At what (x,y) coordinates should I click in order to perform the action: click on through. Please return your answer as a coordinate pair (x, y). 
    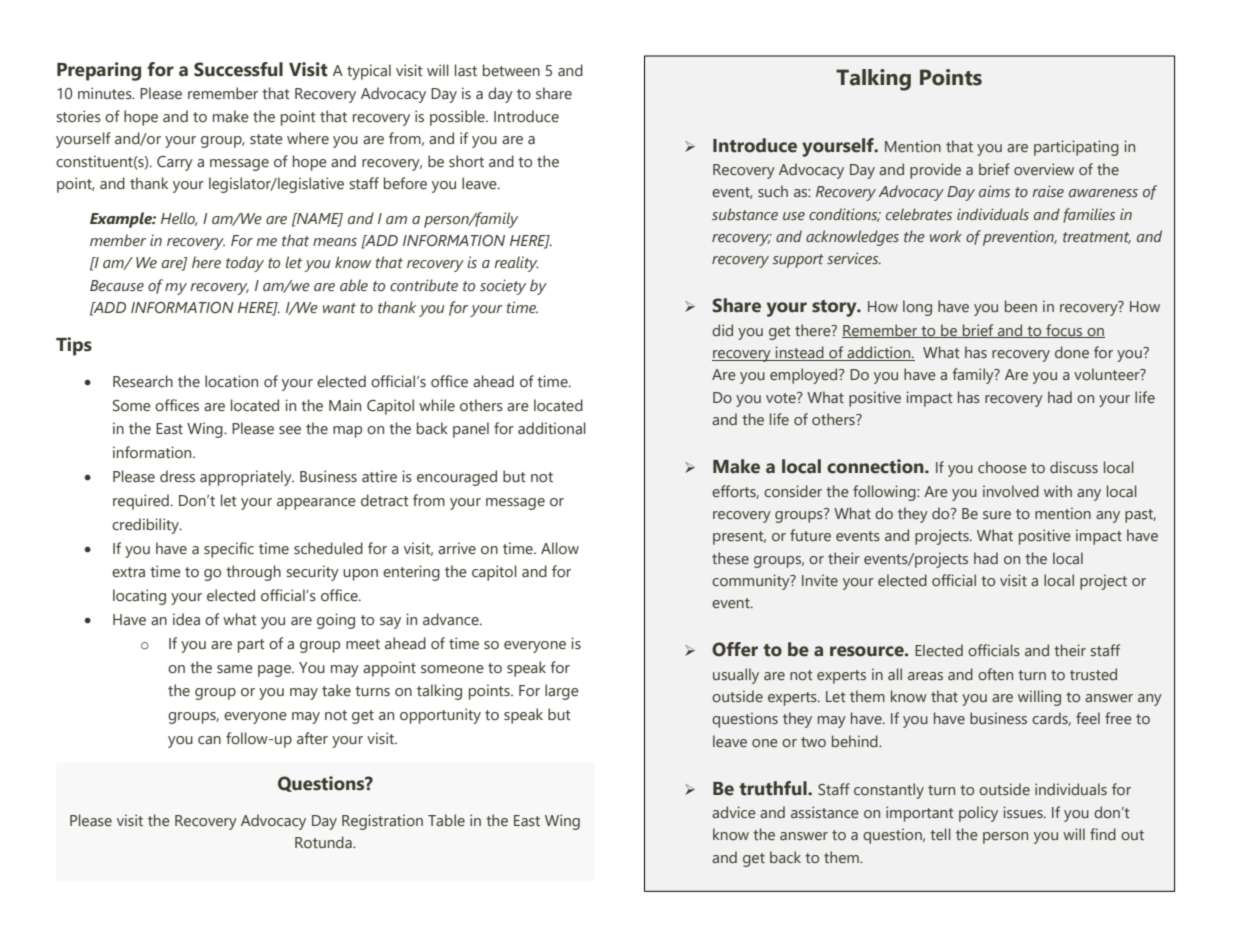
    Looking at the image, I should click on (253, 573).
